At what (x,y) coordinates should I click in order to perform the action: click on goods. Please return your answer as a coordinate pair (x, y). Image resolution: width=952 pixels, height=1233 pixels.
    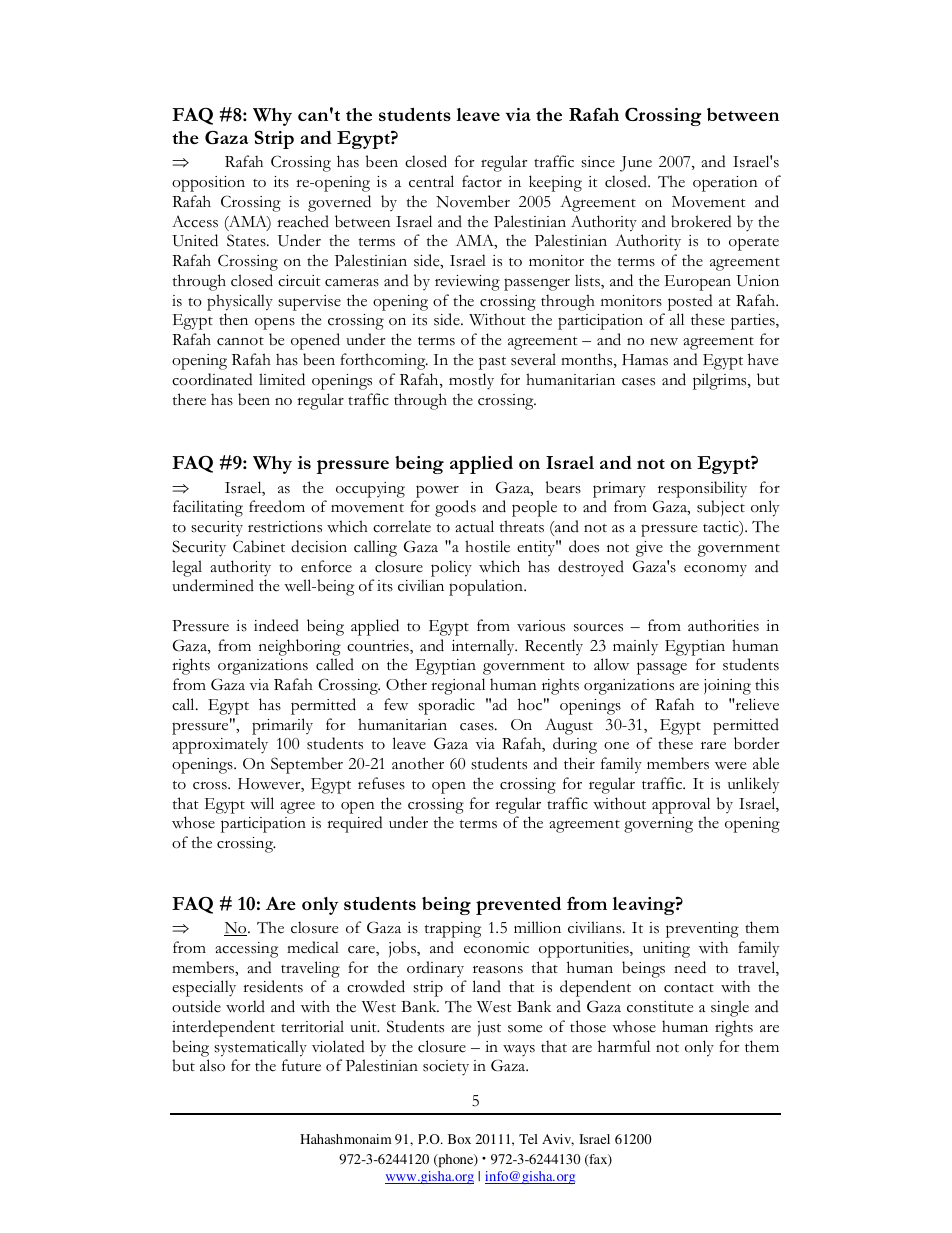
    Looking at the image, I should click on (455, 508).
